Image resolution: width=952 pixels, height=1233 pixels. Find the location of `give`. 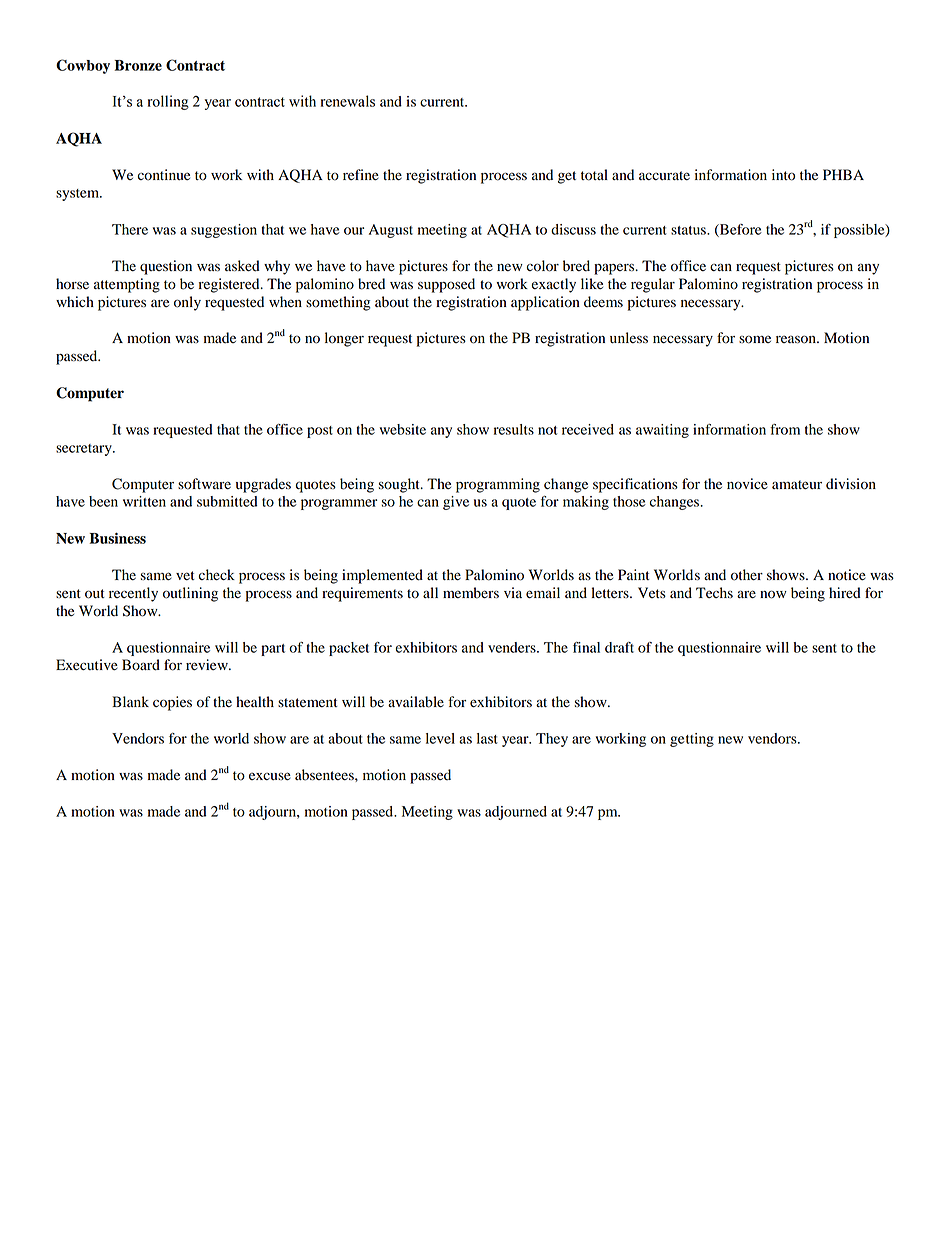

give is located at coordinates (456, 503).
